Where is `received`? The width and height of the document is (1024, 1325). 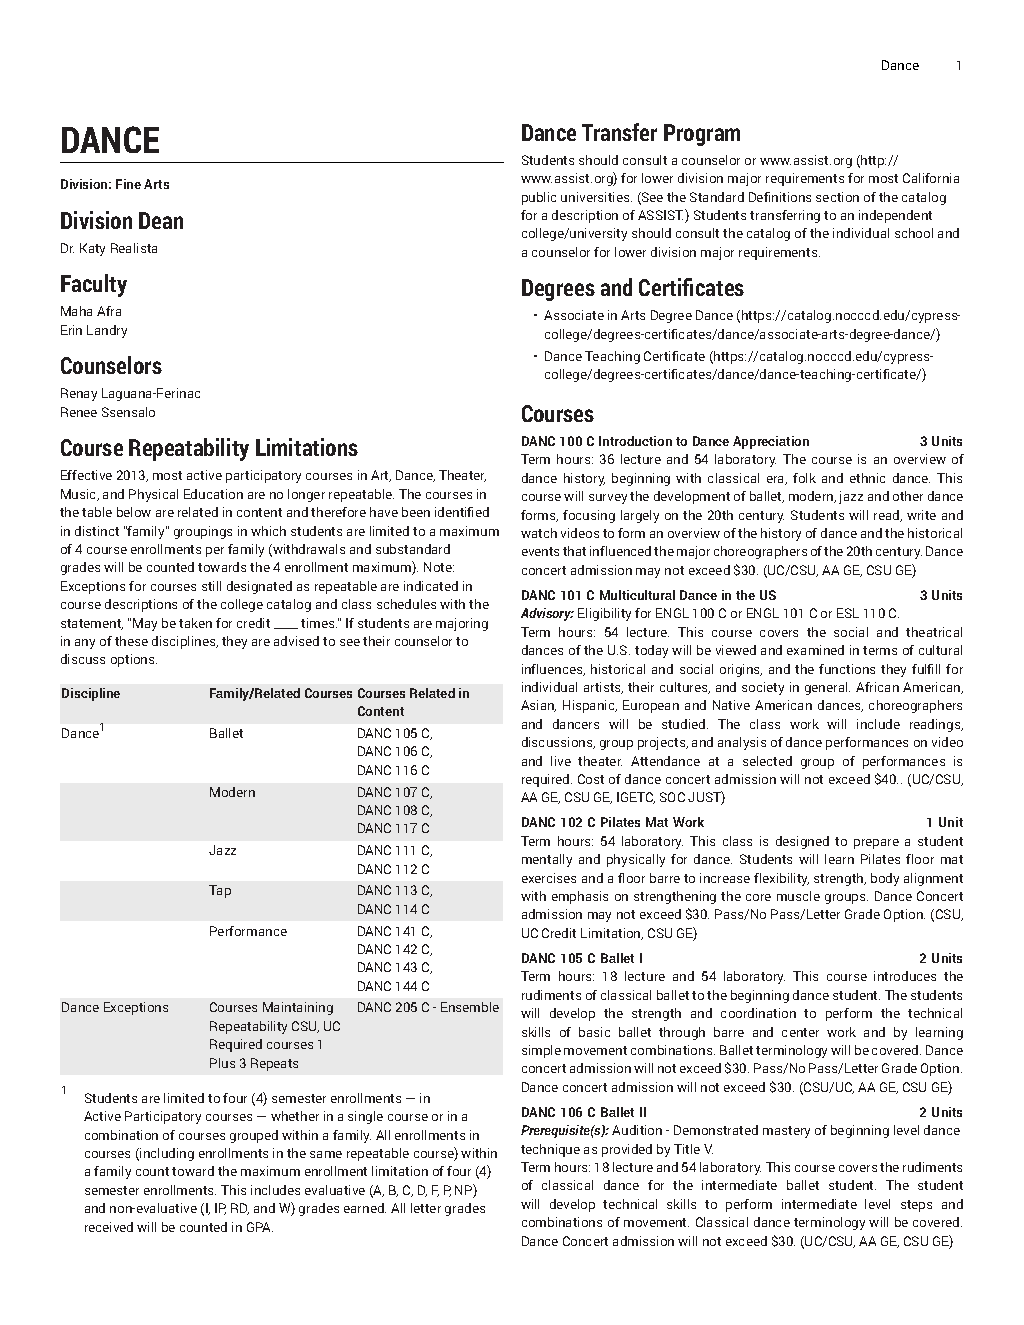 received is located at coordinates (109, 1227).
